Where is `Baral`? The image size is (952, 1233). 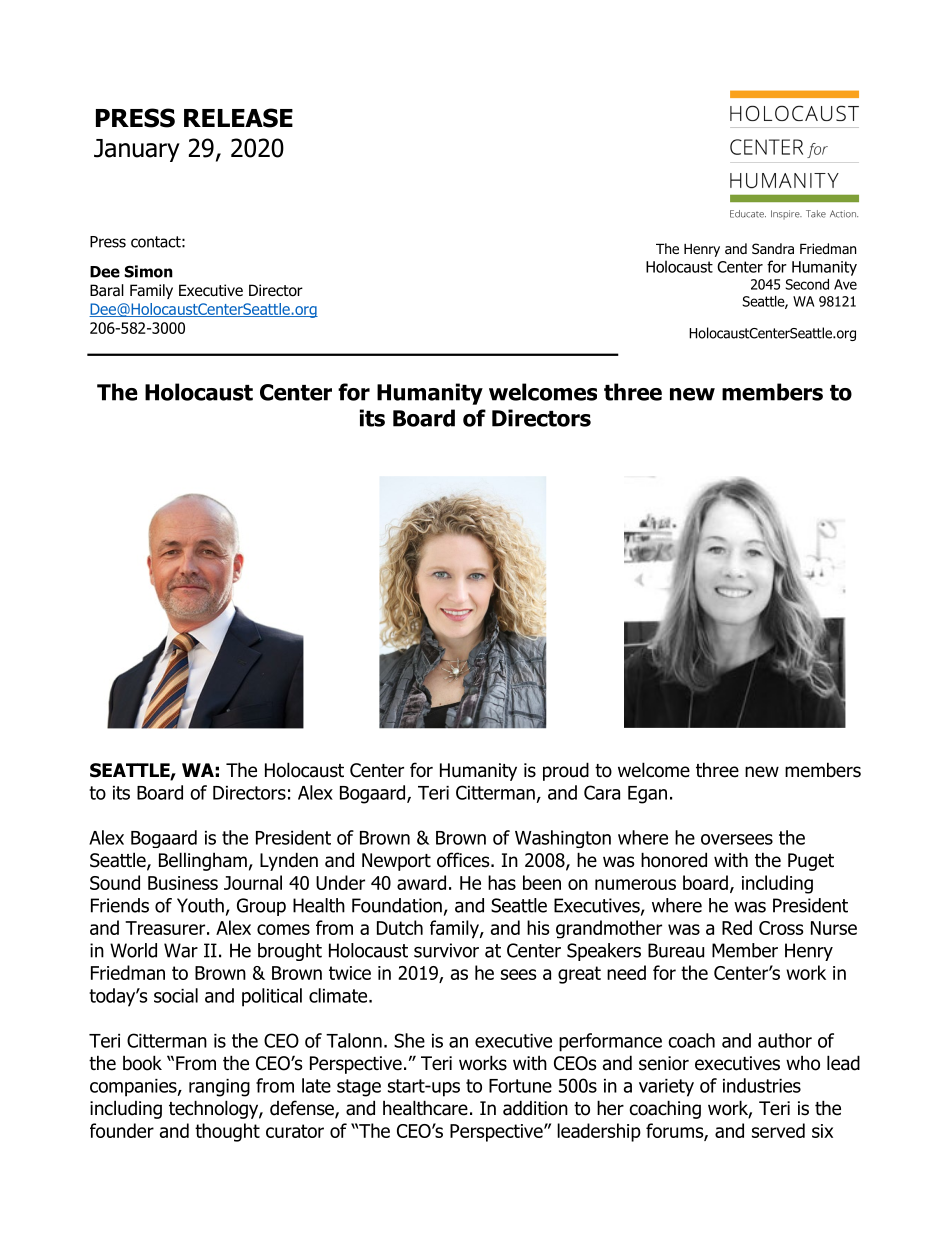 Baral is located at coordinates (107, 290).
